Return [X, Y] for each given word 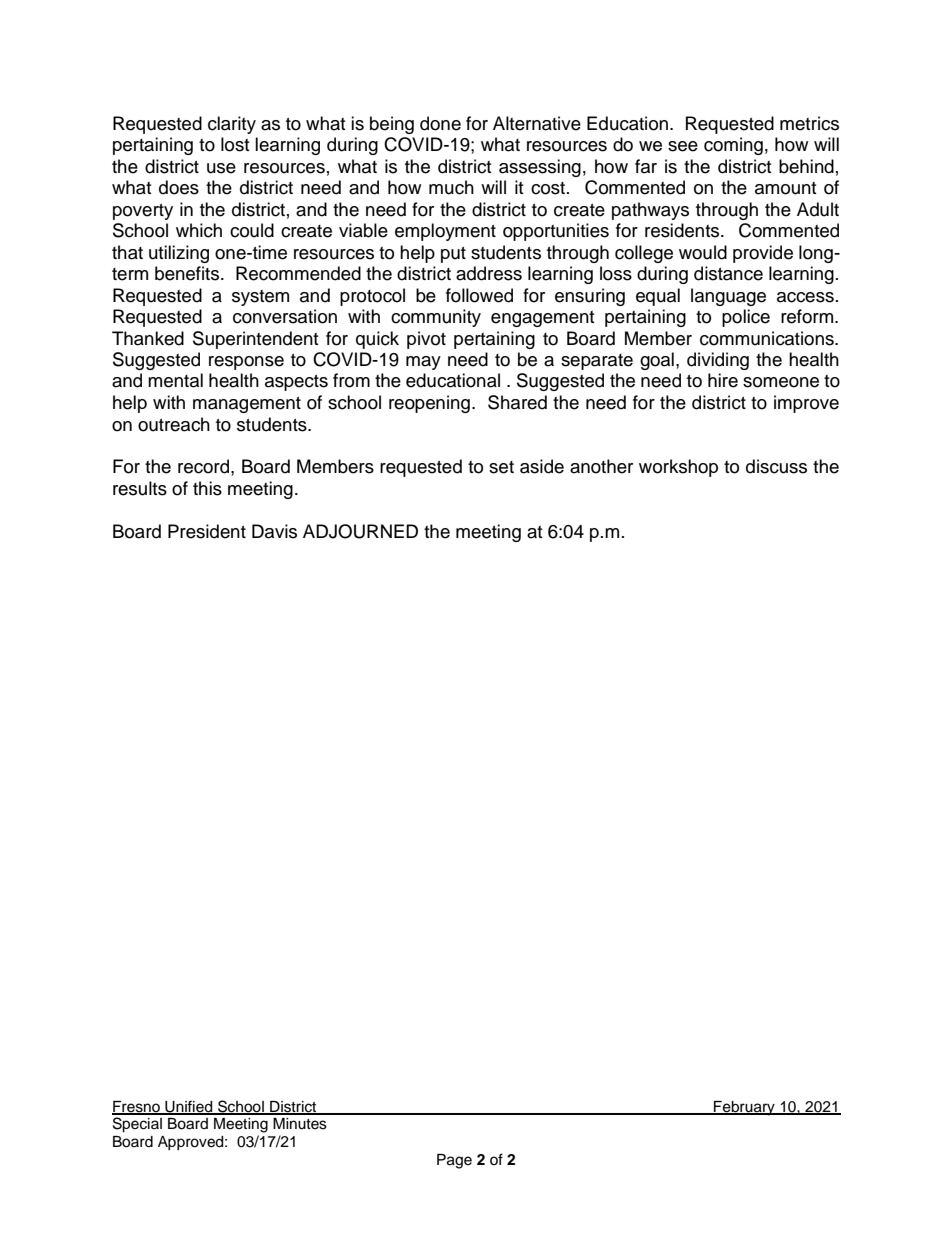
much [451, 187]
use [221, 168]
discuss [776, 466]
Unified [189, 1107]
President [207, 531]
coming [733, 146]
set [501, 467]
